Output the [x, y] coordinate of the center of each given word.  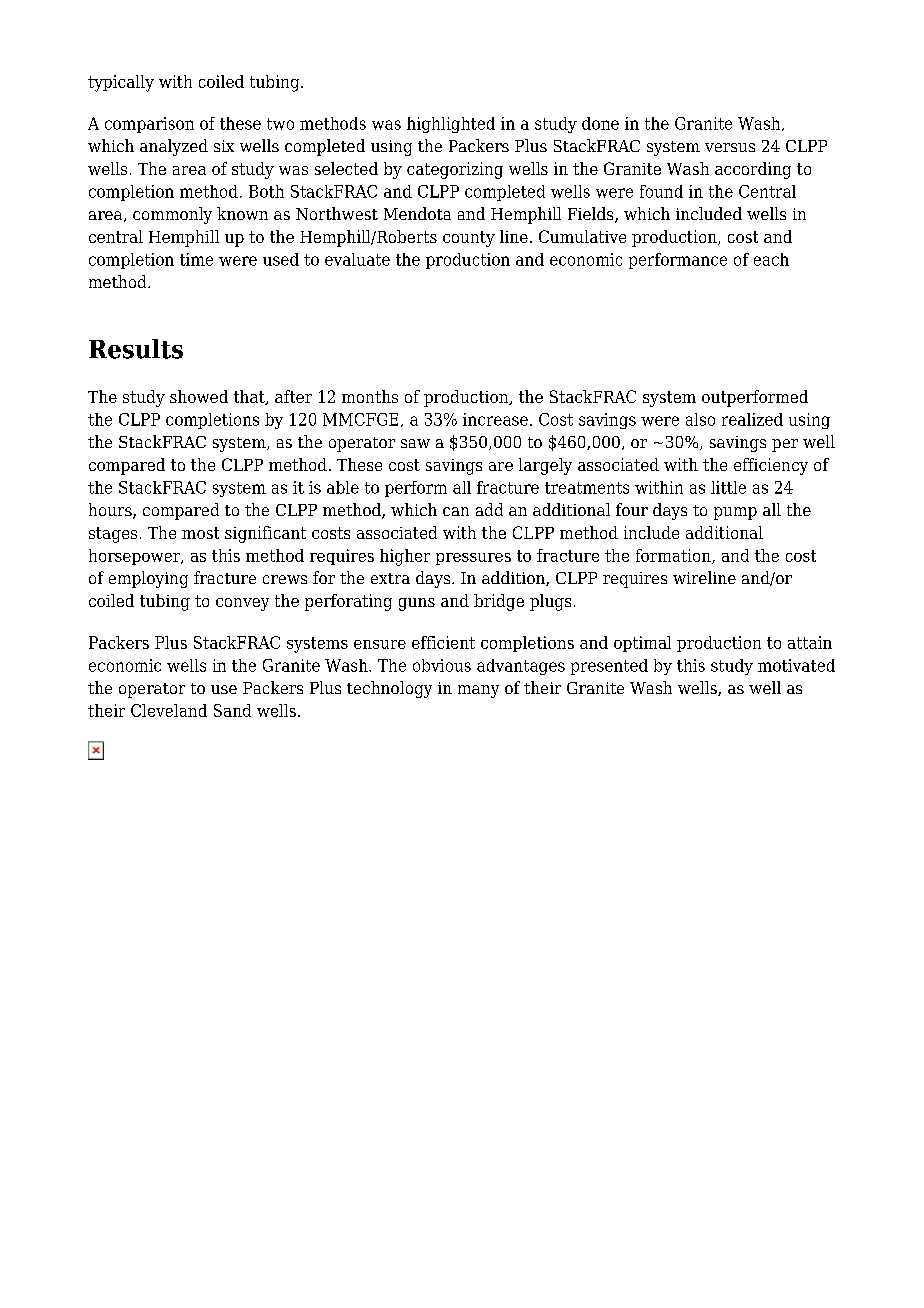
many [478, 691]
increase [495, 419]
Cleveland [169, 710]
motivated [796, 665]
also [700, 419]
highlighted [451, 125]
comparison [149, 125]
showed [199, 396]
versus [730, 147]
